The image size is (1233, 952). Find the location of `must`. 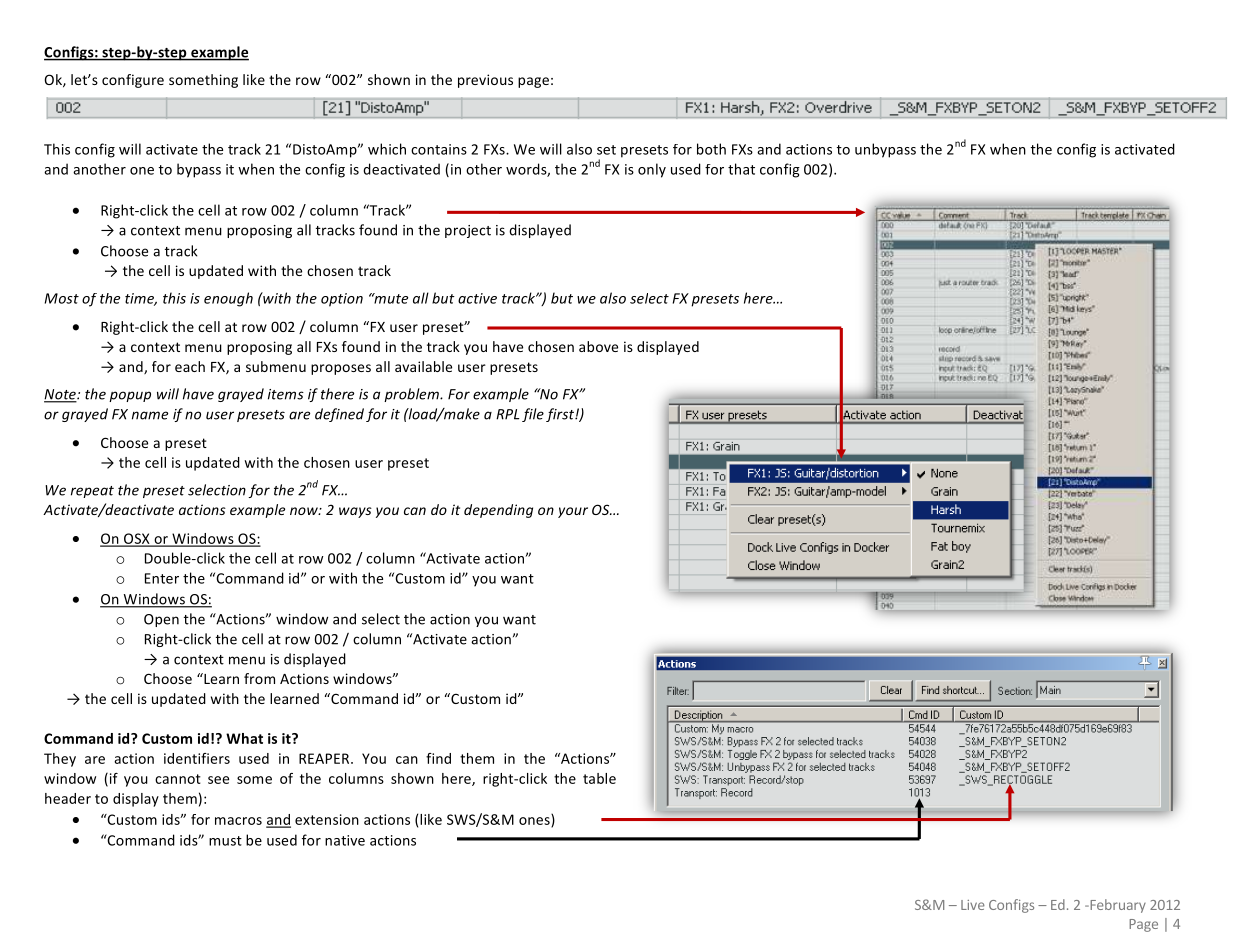

must is located at coordinates (225, 841).
